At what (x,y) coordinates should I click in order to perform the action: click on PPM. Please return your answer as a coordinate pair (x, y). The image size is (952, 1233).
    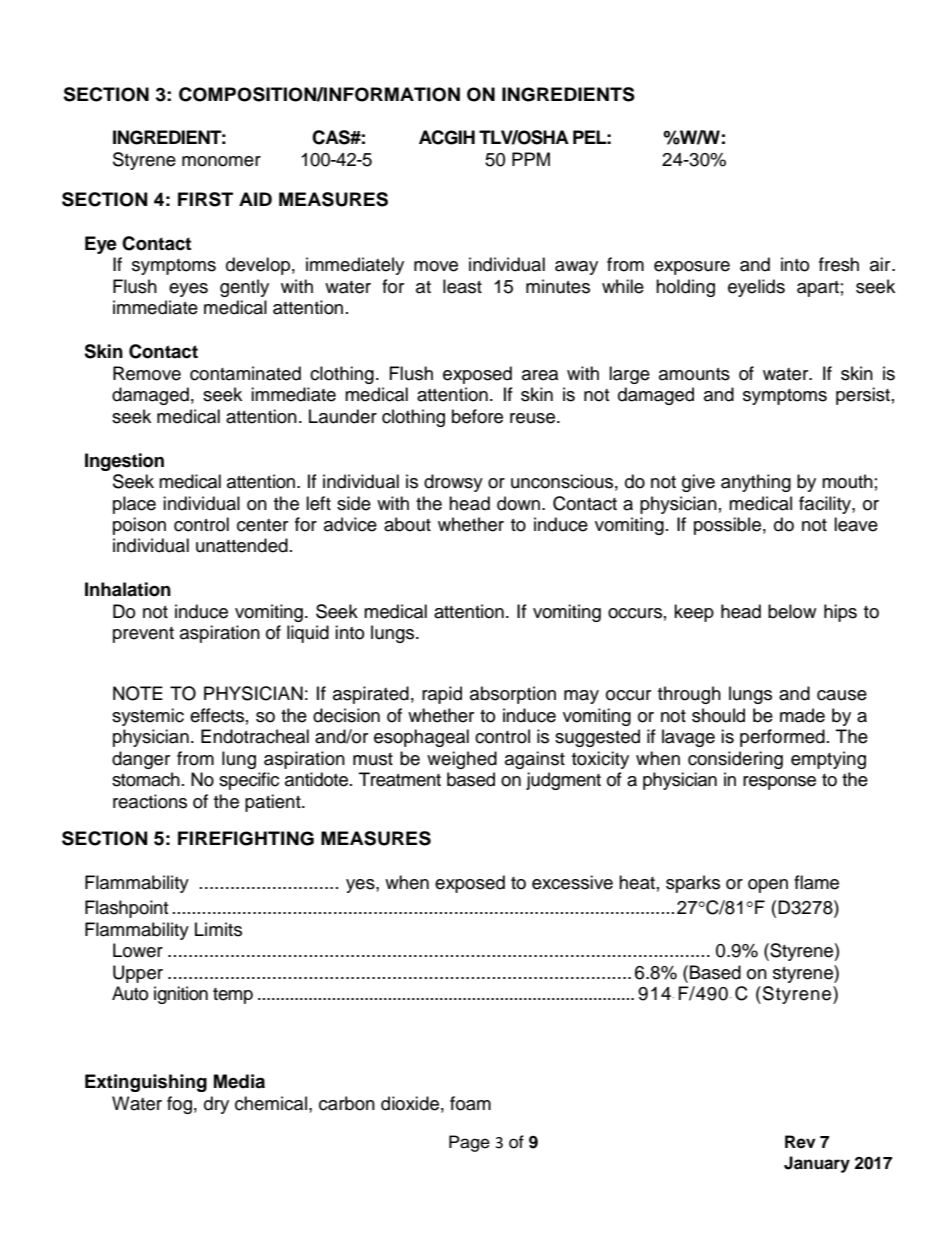
    Looking at the image, I should click on (531, 159).
